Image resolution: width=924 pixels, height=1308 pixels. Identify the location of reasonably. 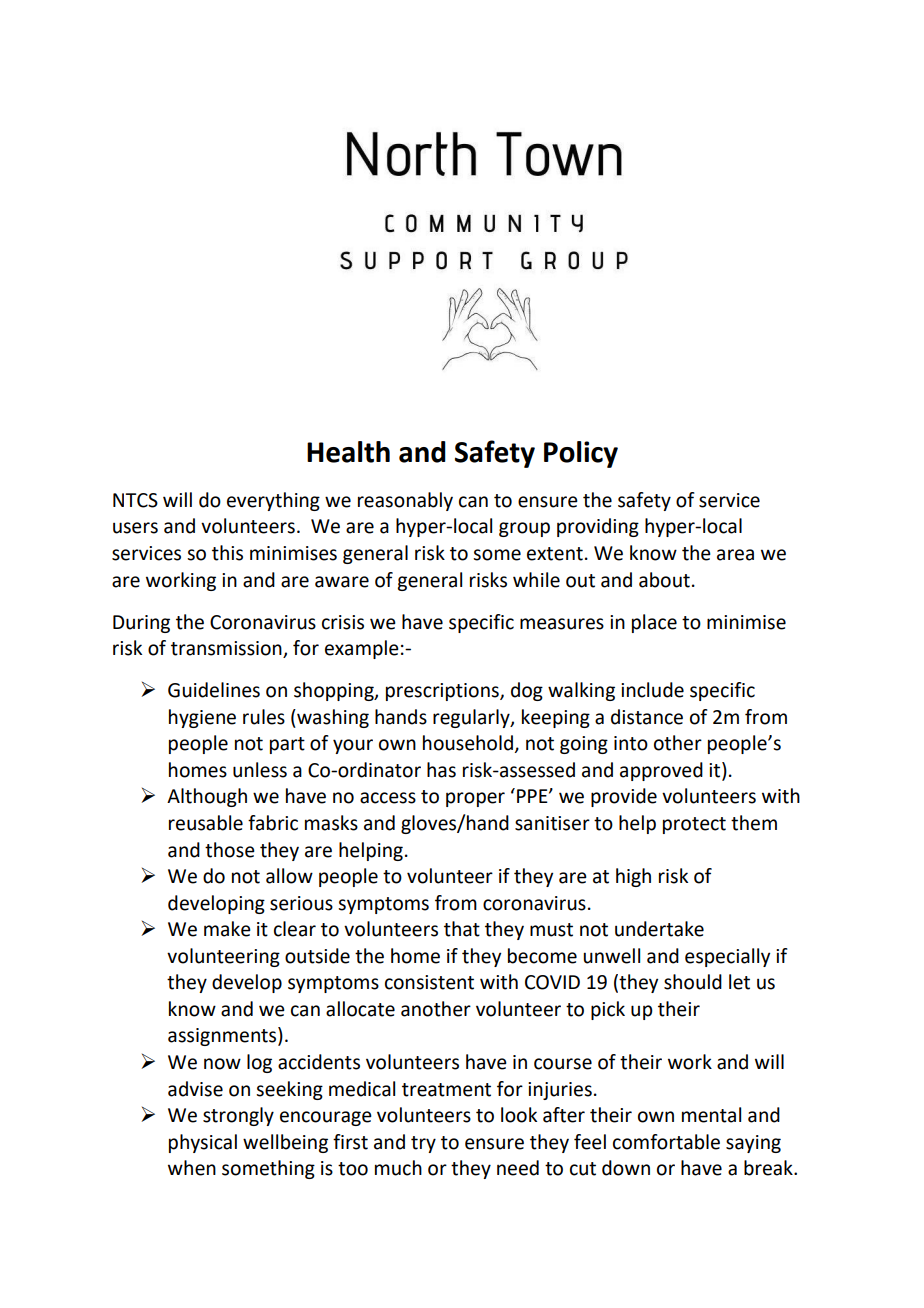
(405, 501).
